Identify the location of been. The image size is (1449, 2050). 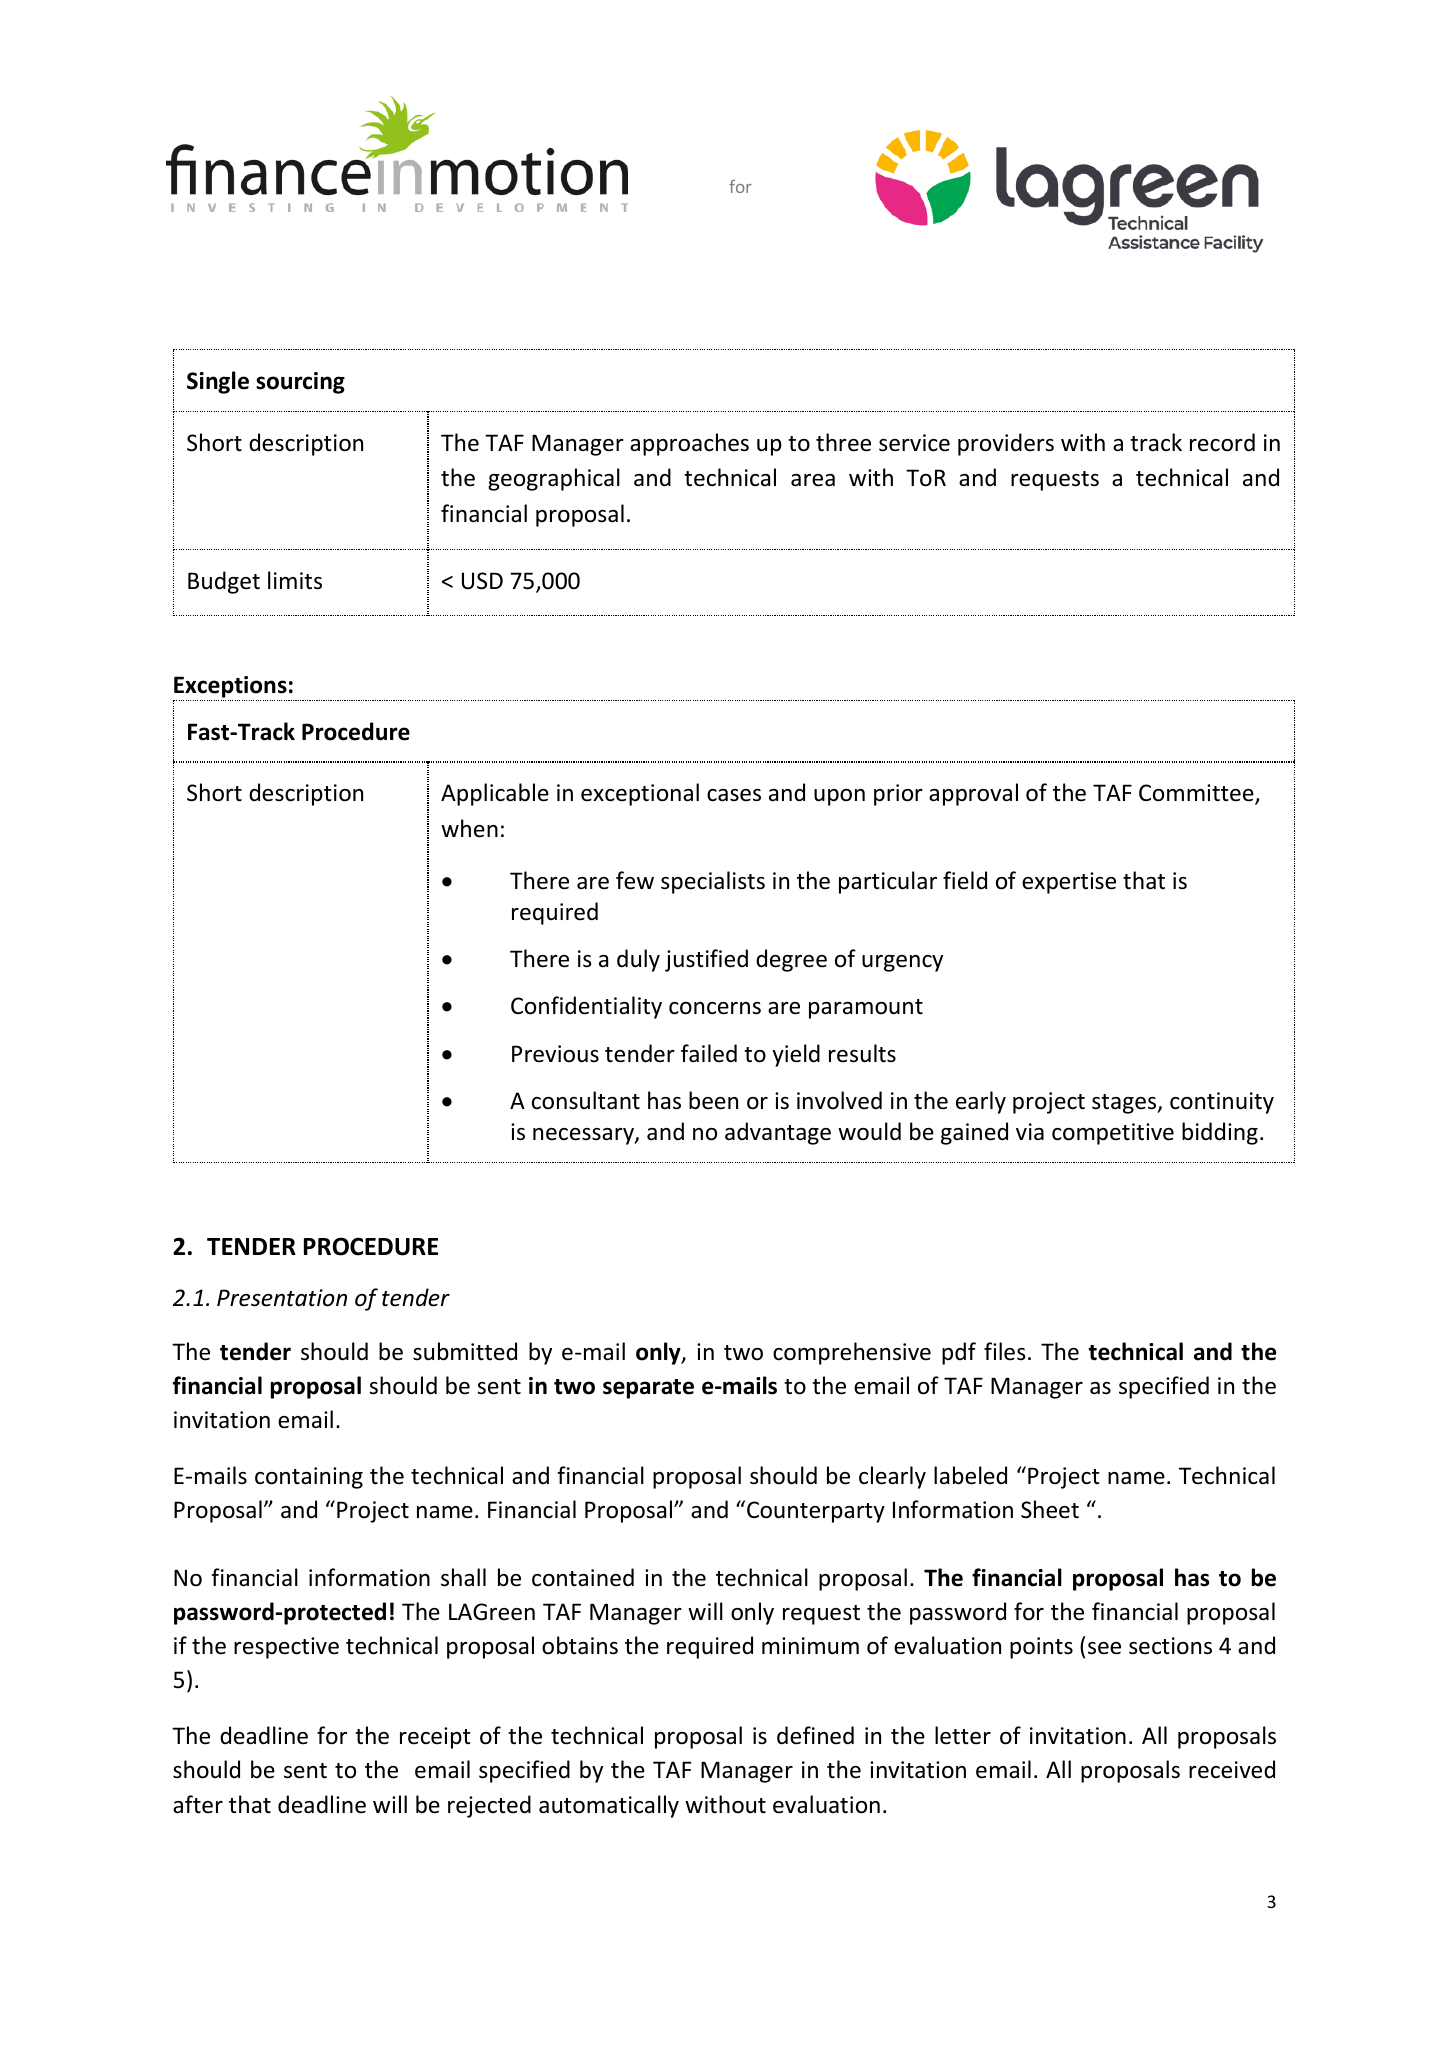
(713, 1100).
